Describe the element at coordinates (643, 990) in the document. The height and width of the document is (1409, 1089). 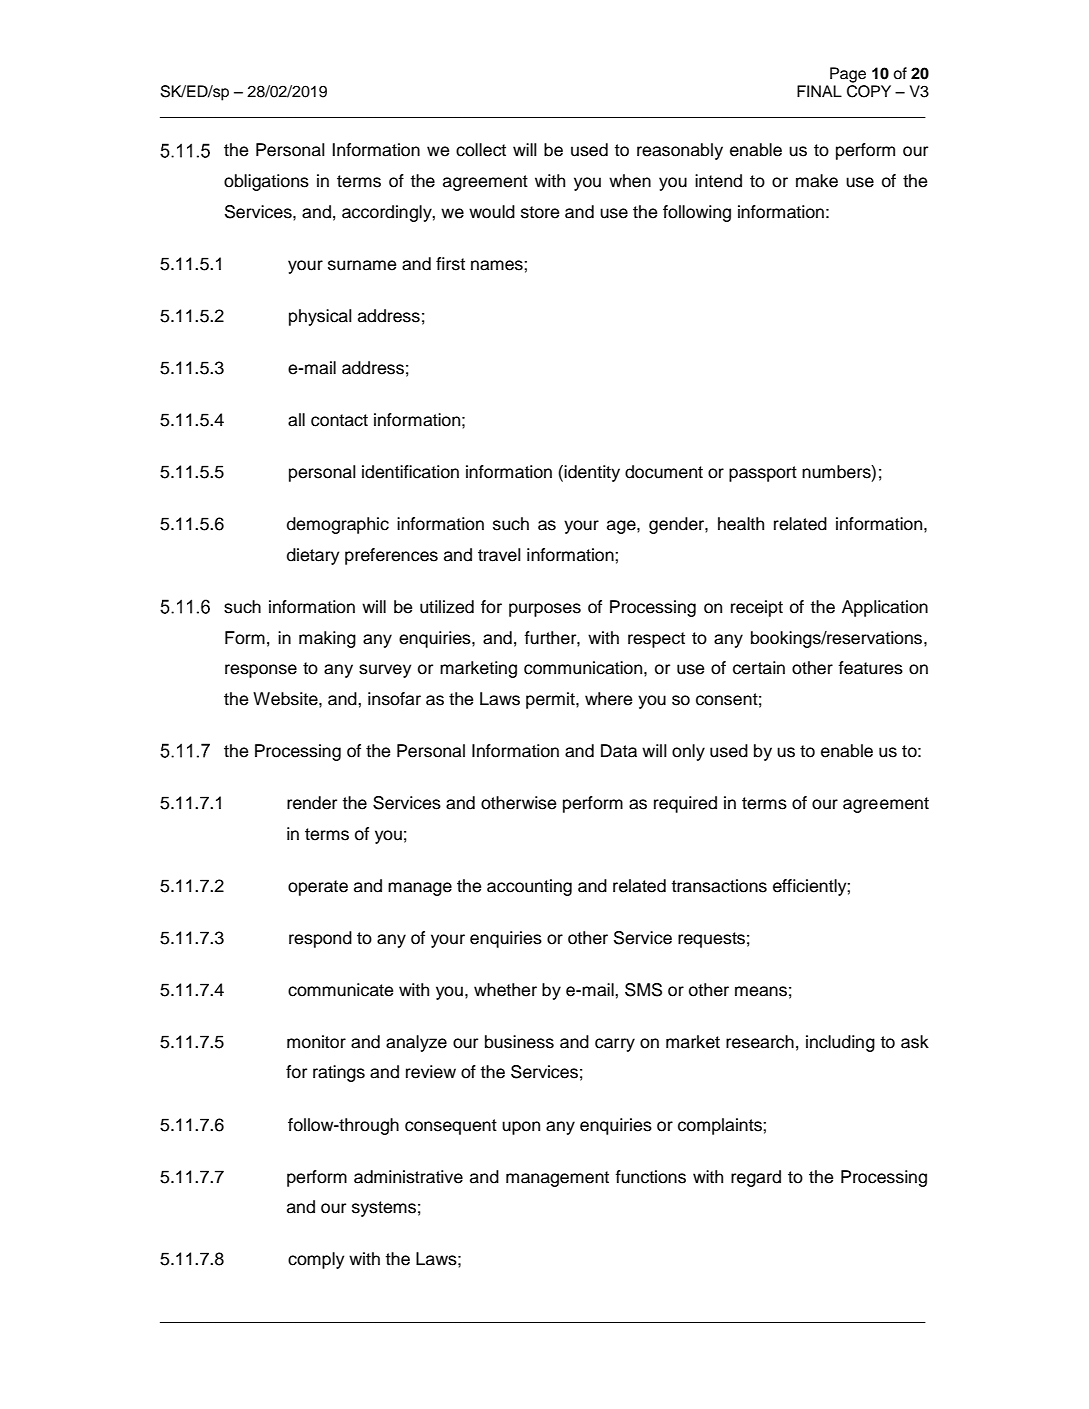
I see `SMS` at that location.
